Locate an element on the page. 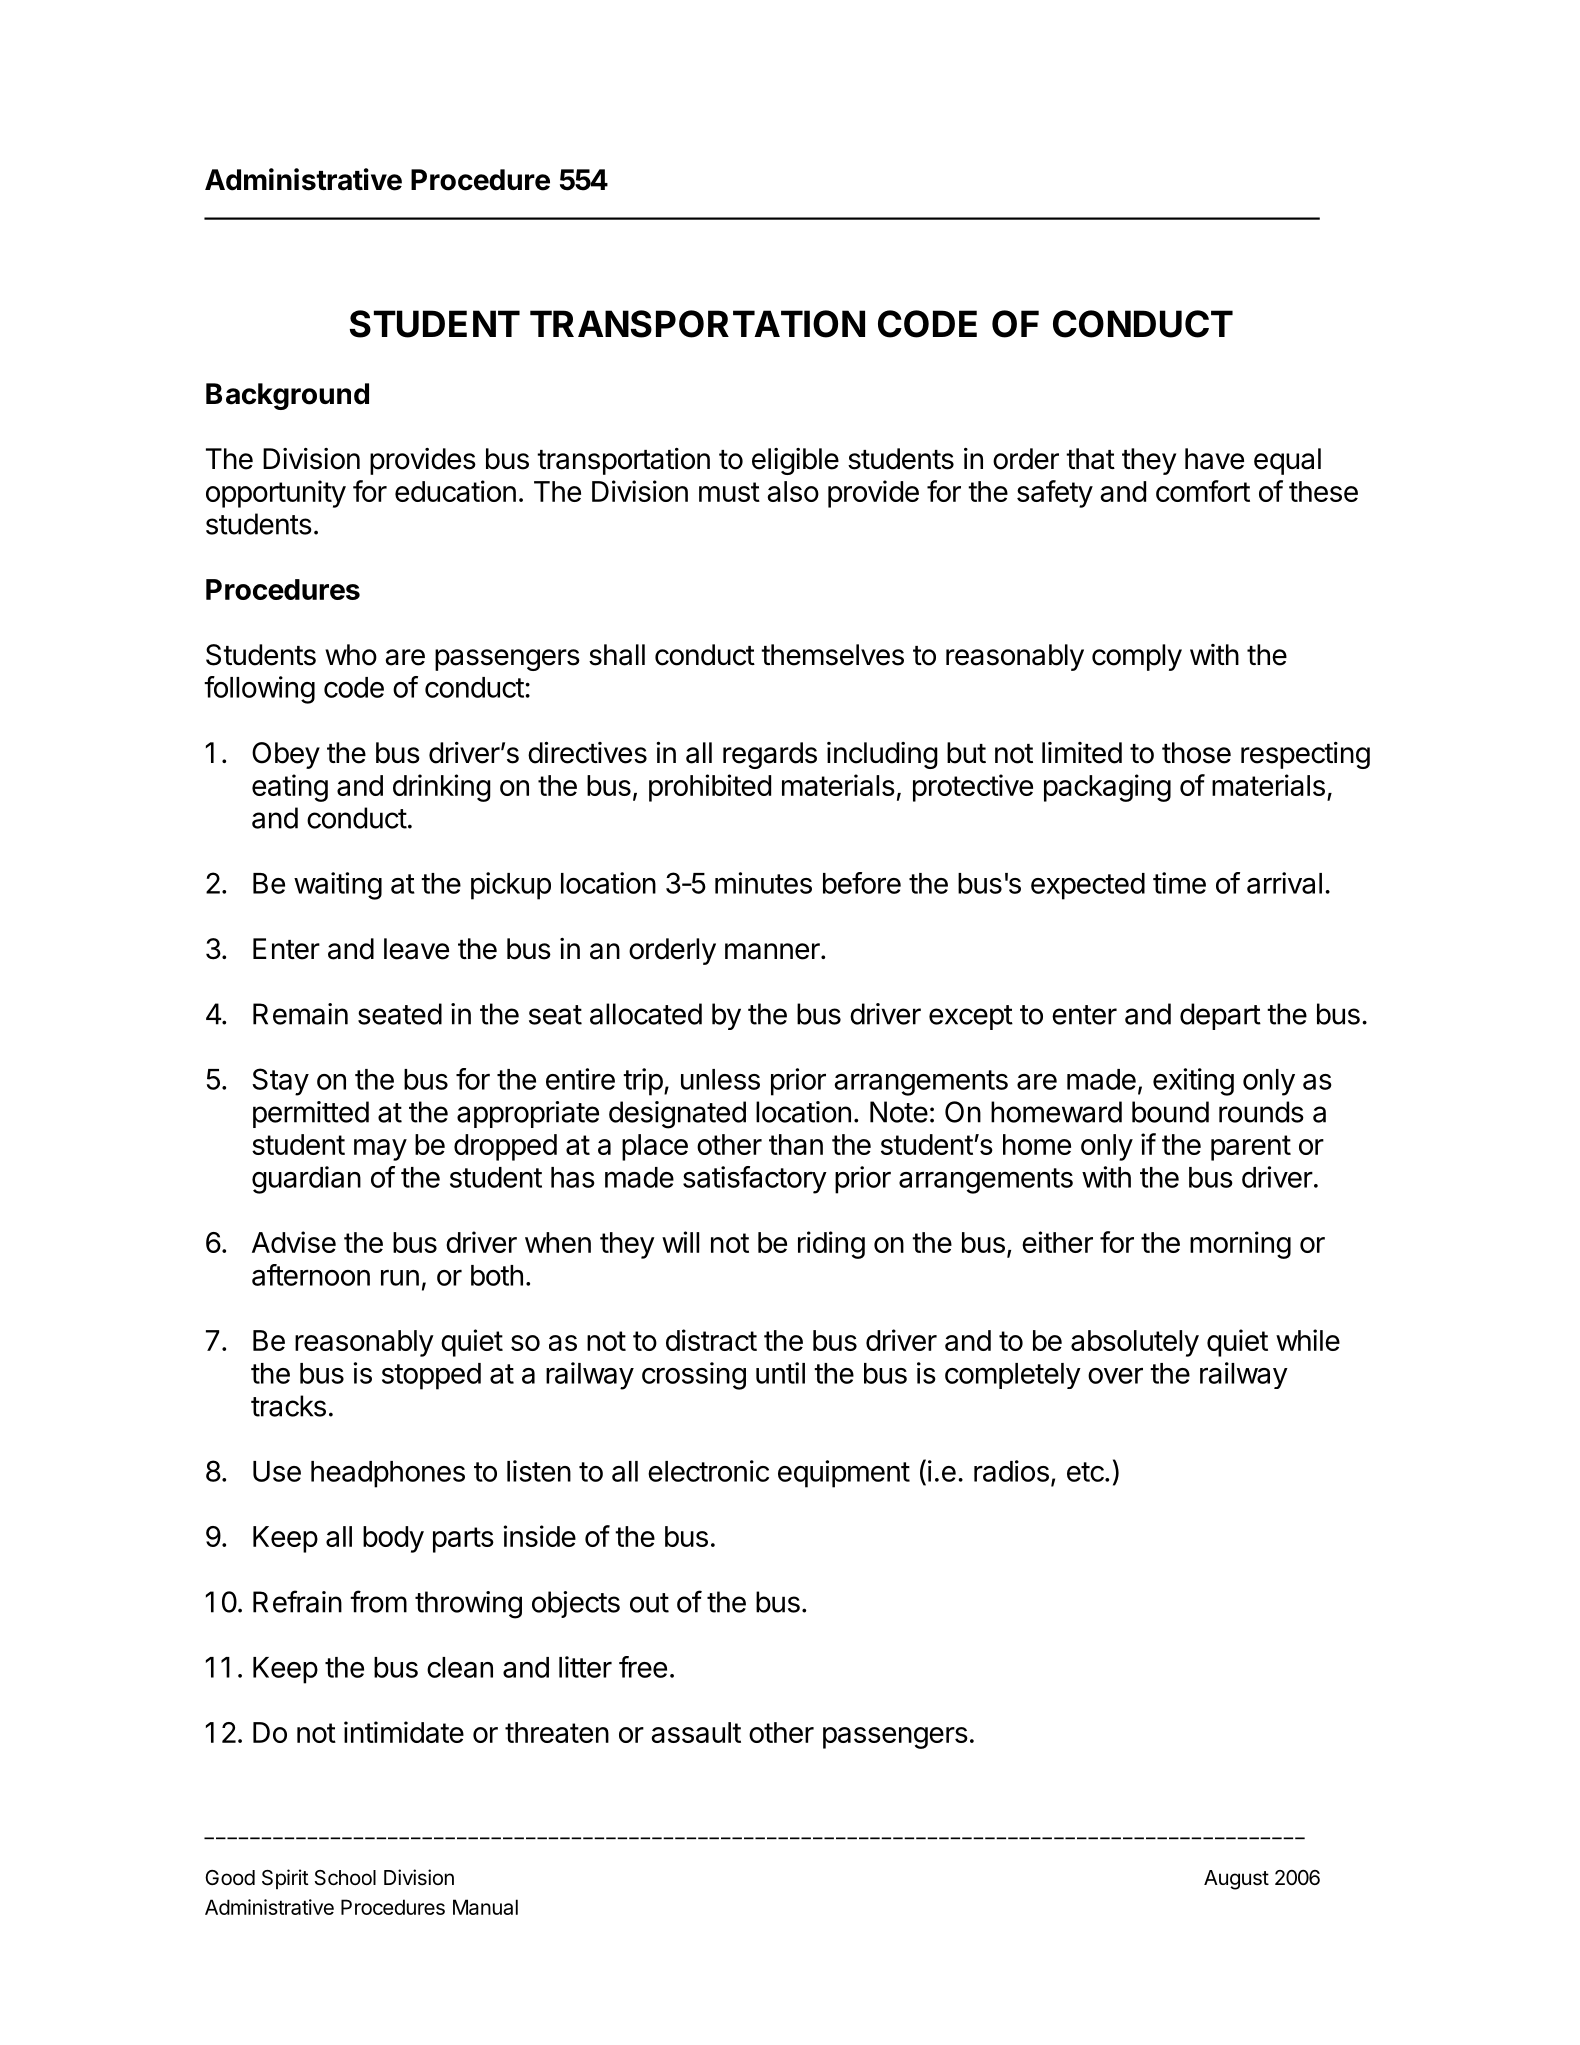  Obey is located at coordinates (286, 755).
